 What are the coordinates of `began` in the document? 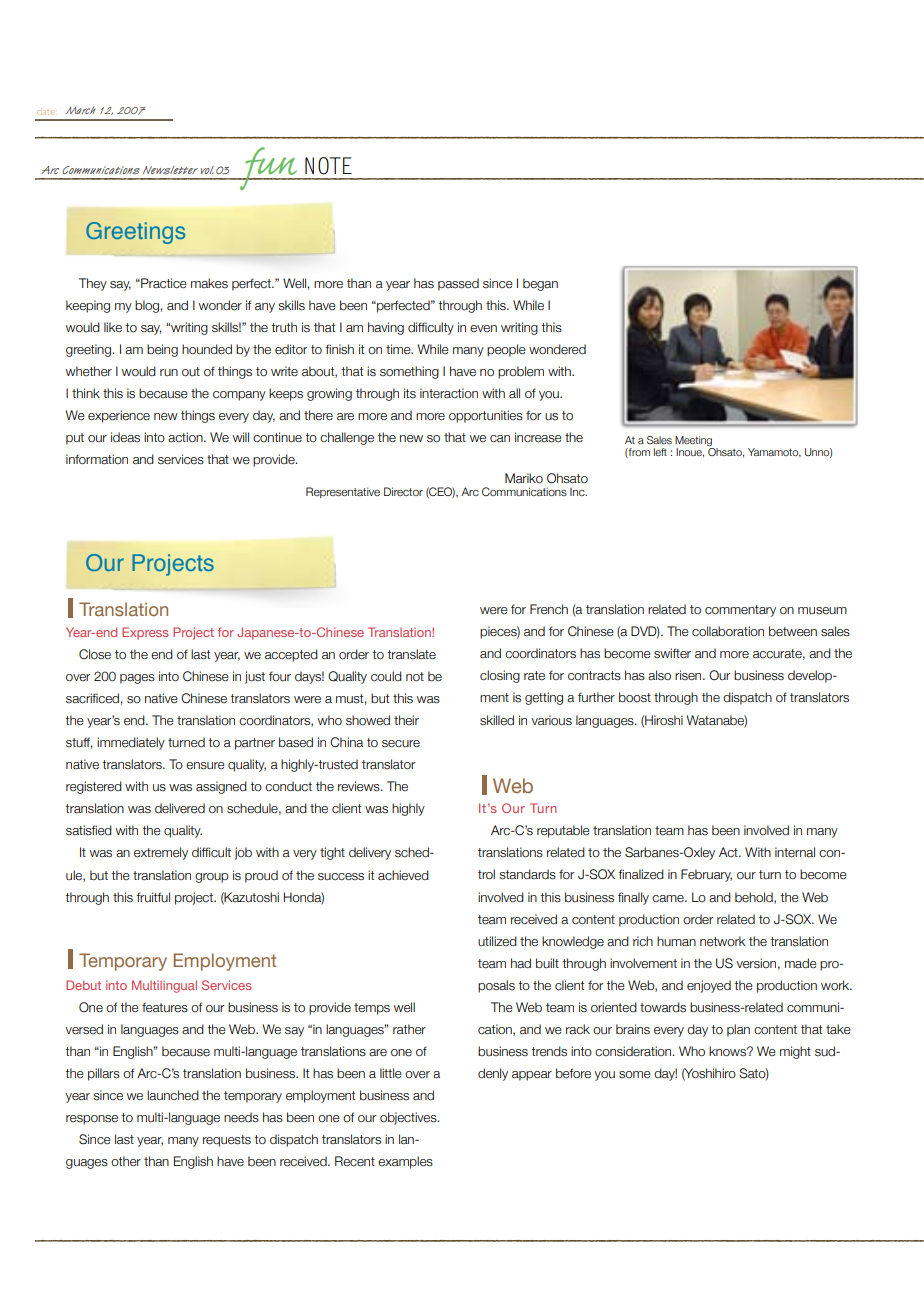 It's located at (540, 284).
